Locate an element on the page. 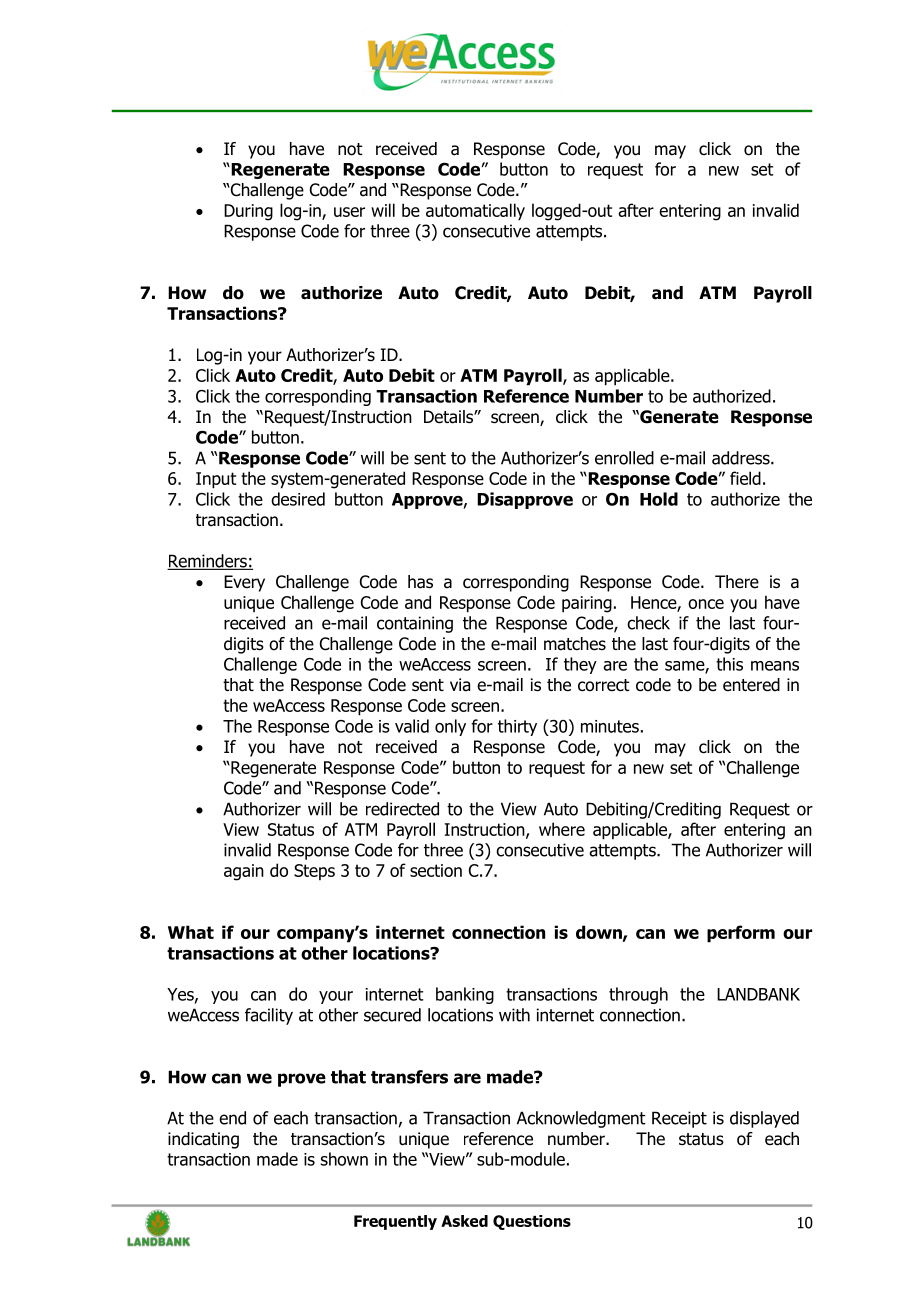  only is located at coordinates (450, 727).
